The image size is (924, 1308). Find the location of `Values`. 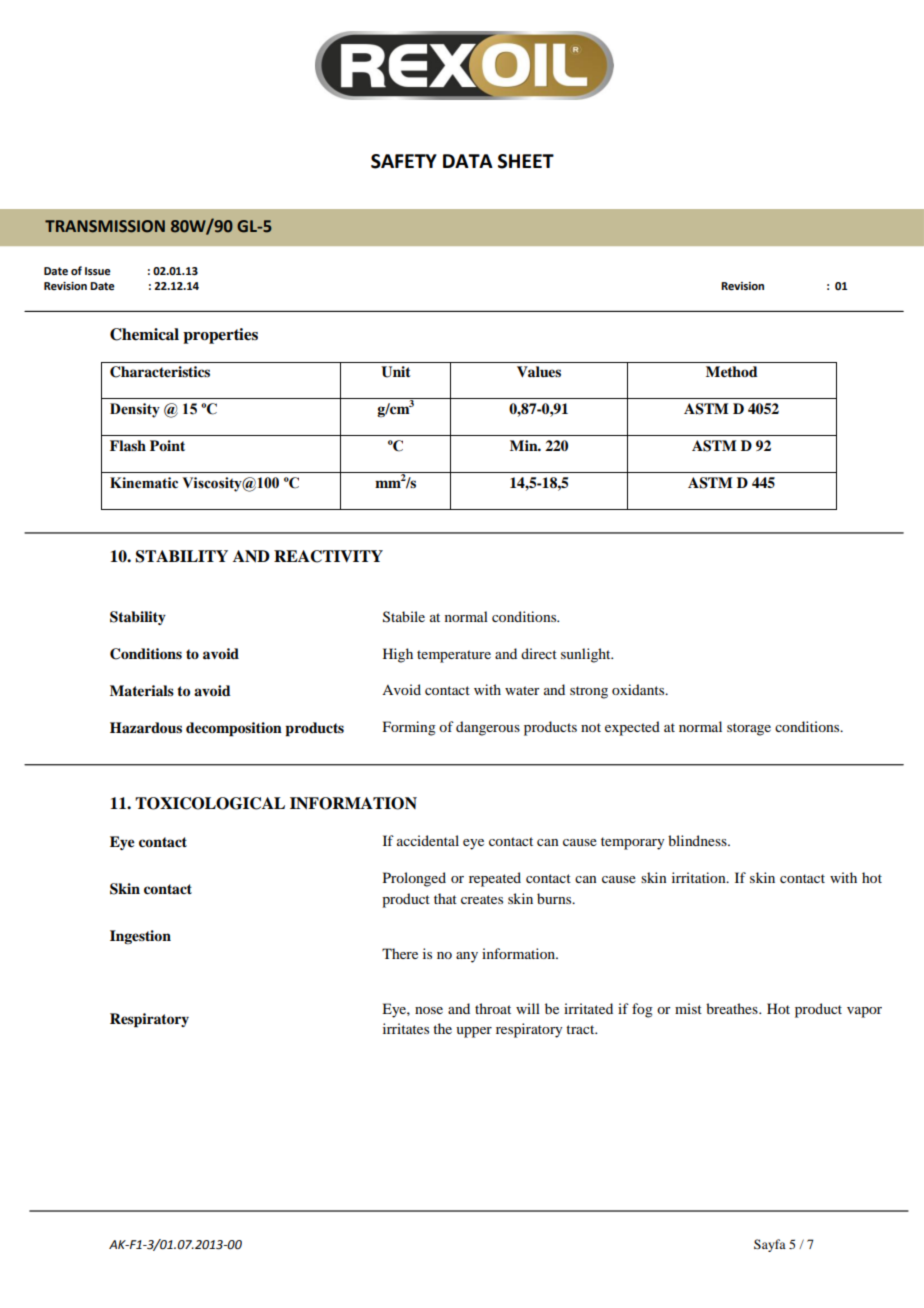

Values is located at coordinates (539, 371).
